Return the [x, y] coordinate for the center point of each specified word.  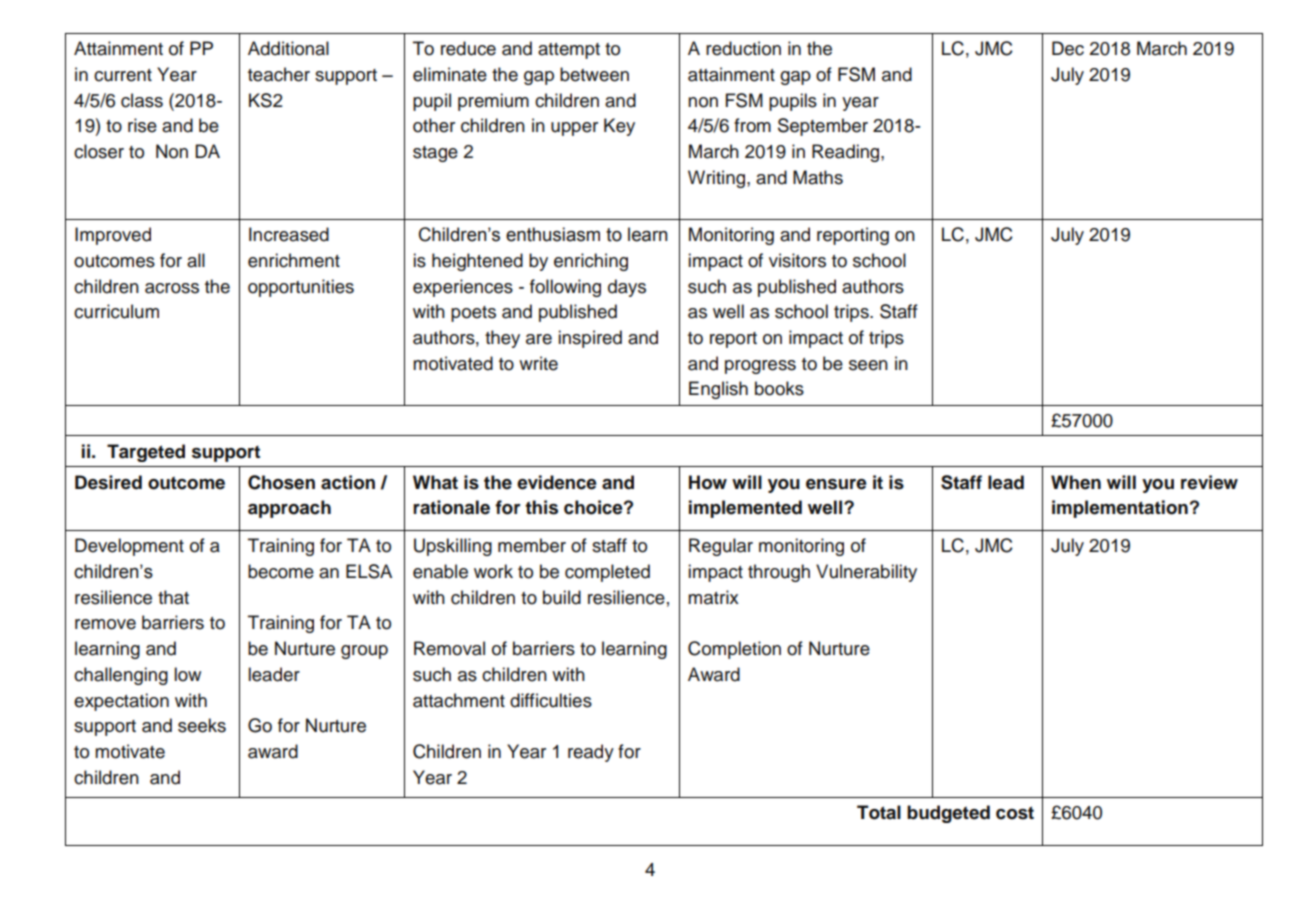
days [627, 288]
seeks [202, 725]
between [594, 74]
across [172, 288]
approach [289, 509]
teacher [279, 74]
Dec [1068, 48]
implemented [745, 509]
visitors [797, 260]
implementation [1120, 509]
